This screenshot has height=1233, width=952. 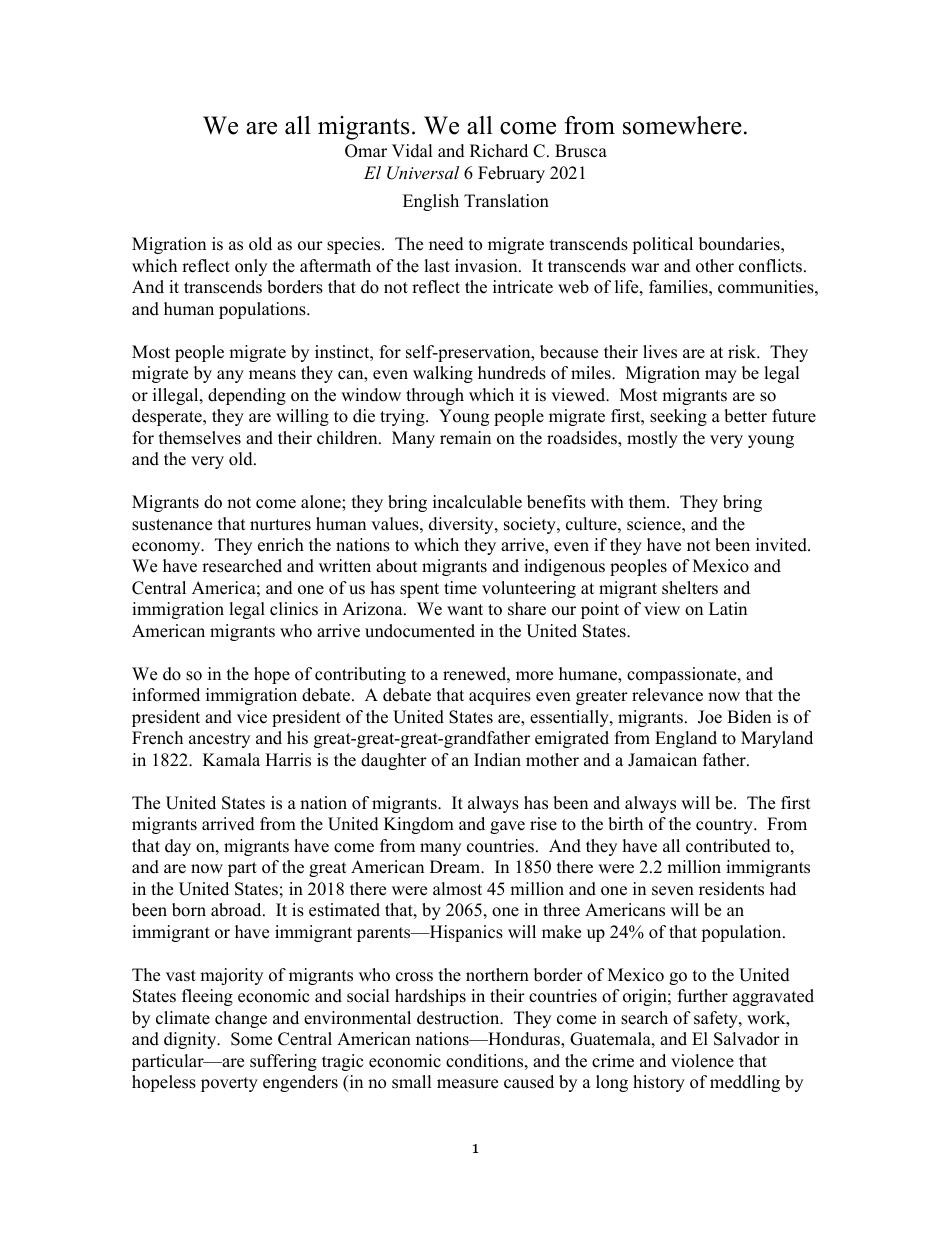 I want to click on incalculable, so click(x=477, y=502).
